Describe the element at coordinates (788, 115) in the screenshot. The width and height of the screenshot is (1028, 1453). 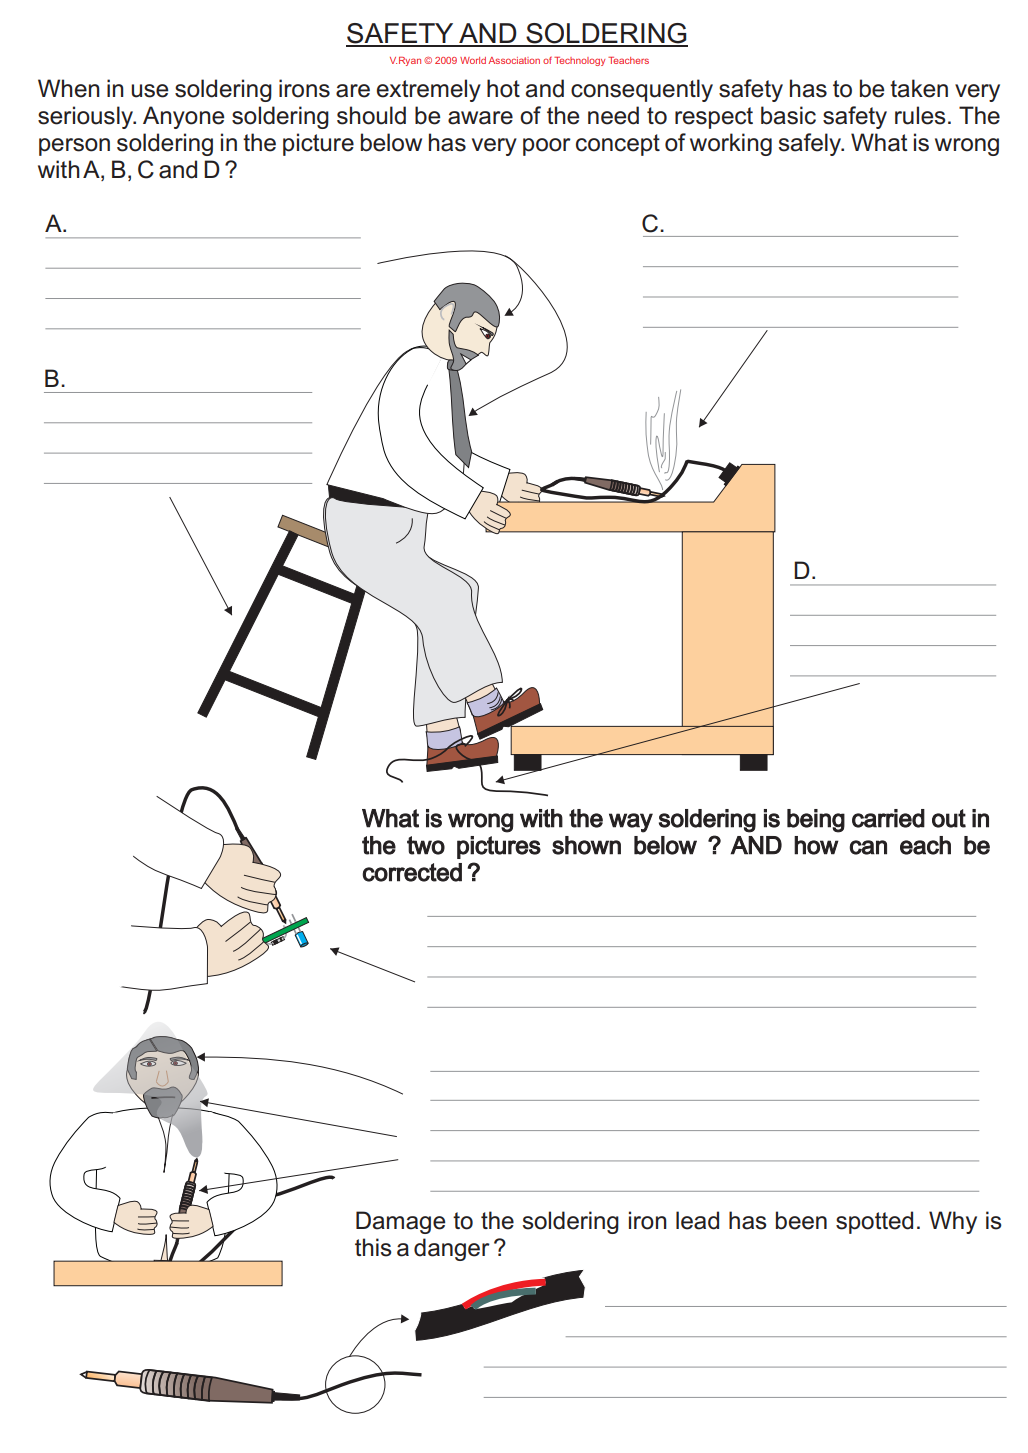
I see `basic` at that location.
